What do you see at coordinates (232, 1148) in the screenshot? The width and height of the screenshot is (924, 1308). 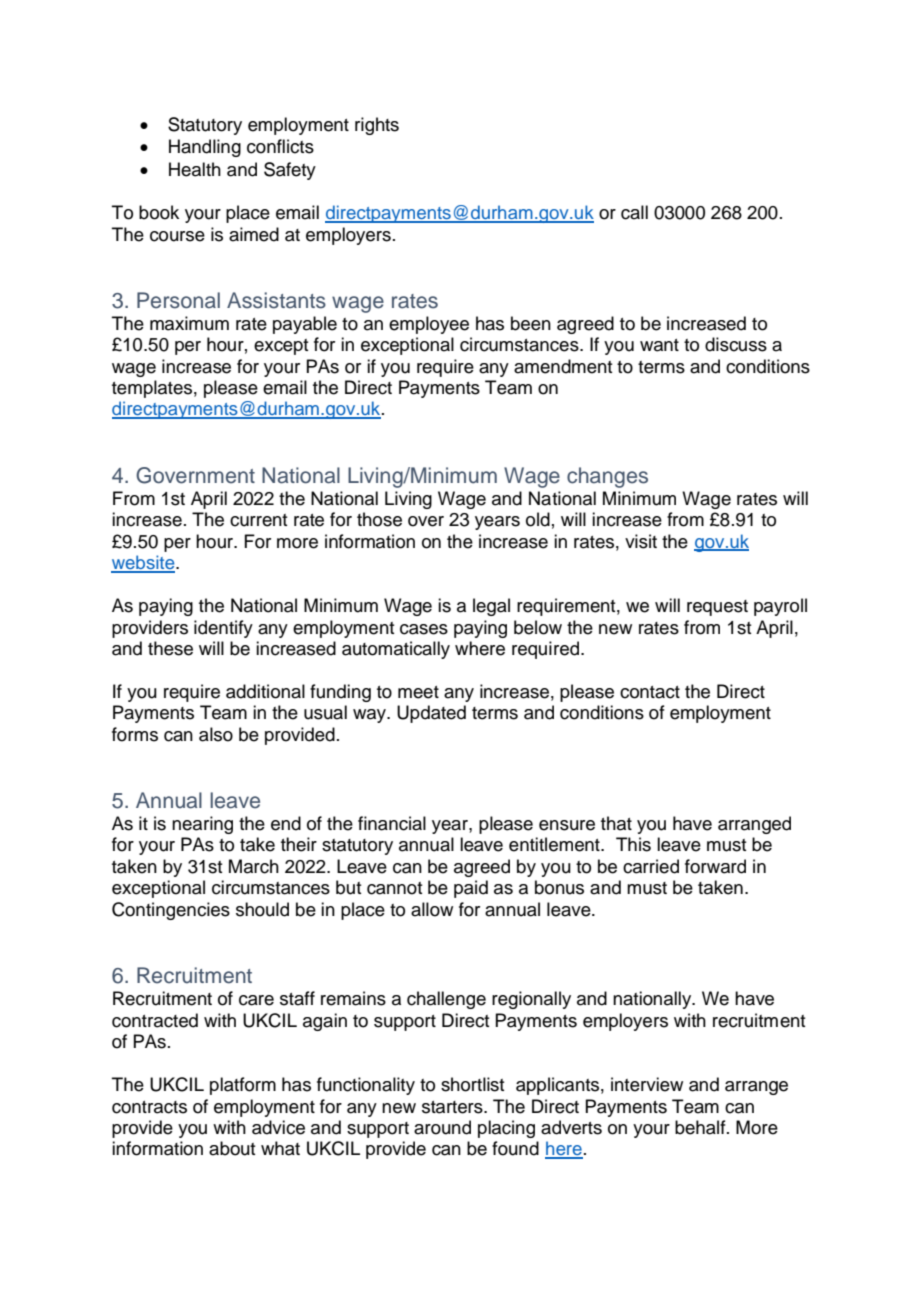 I see `about` at bounding box center [232, 1148].
